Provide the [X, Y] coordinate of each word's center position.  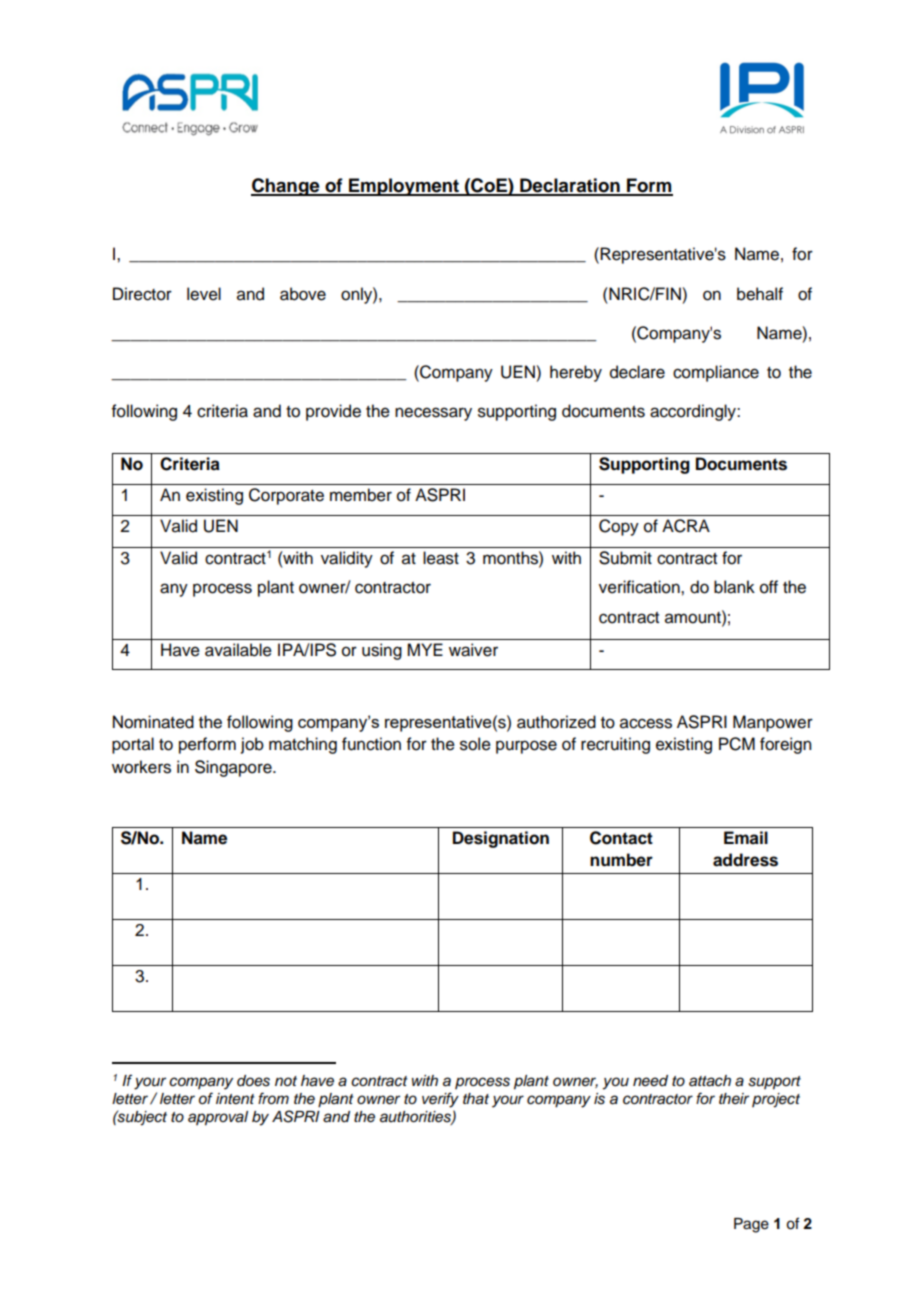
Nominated [153, 722]
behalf [760, 294]
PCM [737, 744]
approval [218, 1118]
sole [475, 744]
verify [440, 1100]
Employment [404, 187]
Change [286, 187]
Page [751, 1225]
